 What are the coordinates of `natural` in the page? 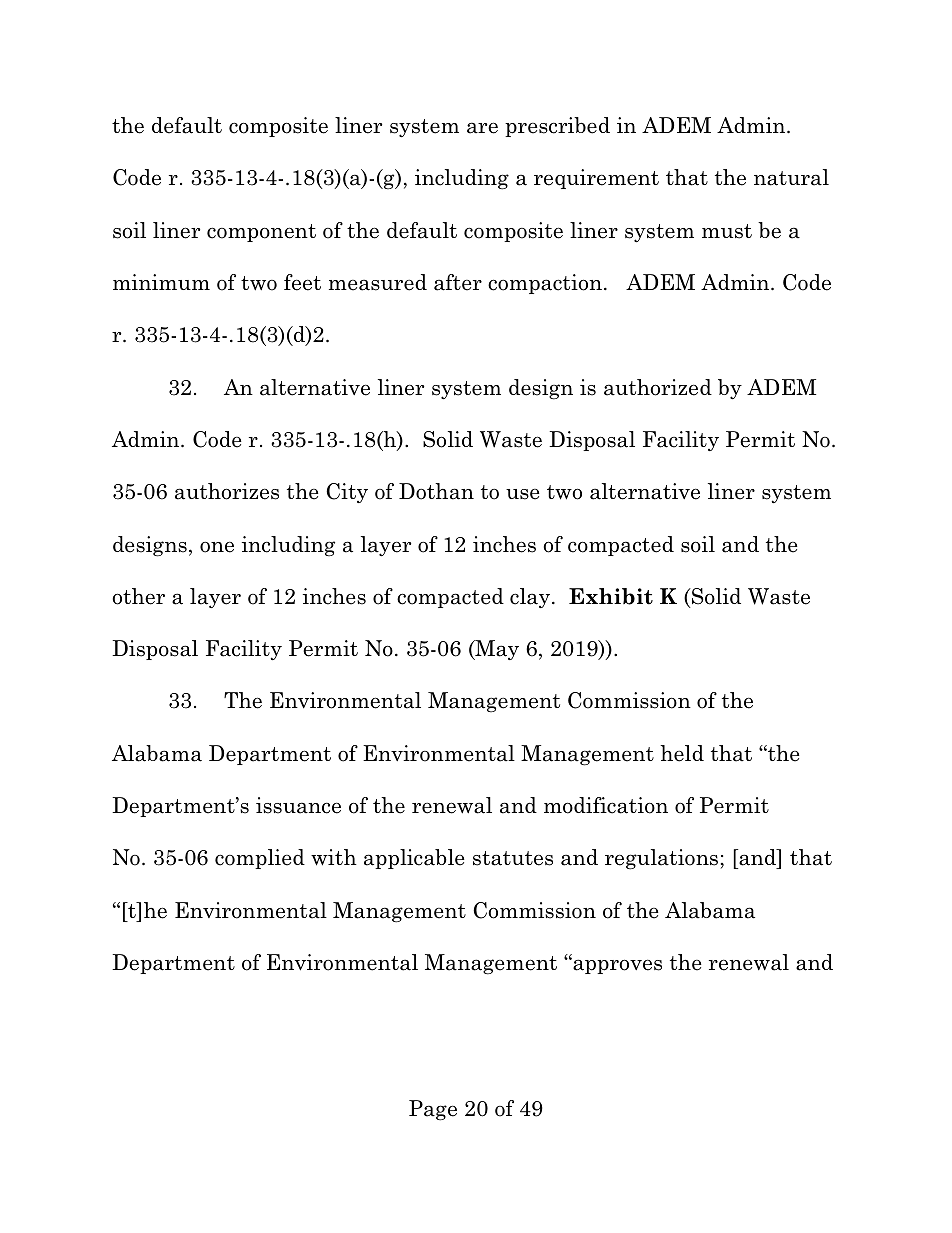 It's located at (791, 177).
